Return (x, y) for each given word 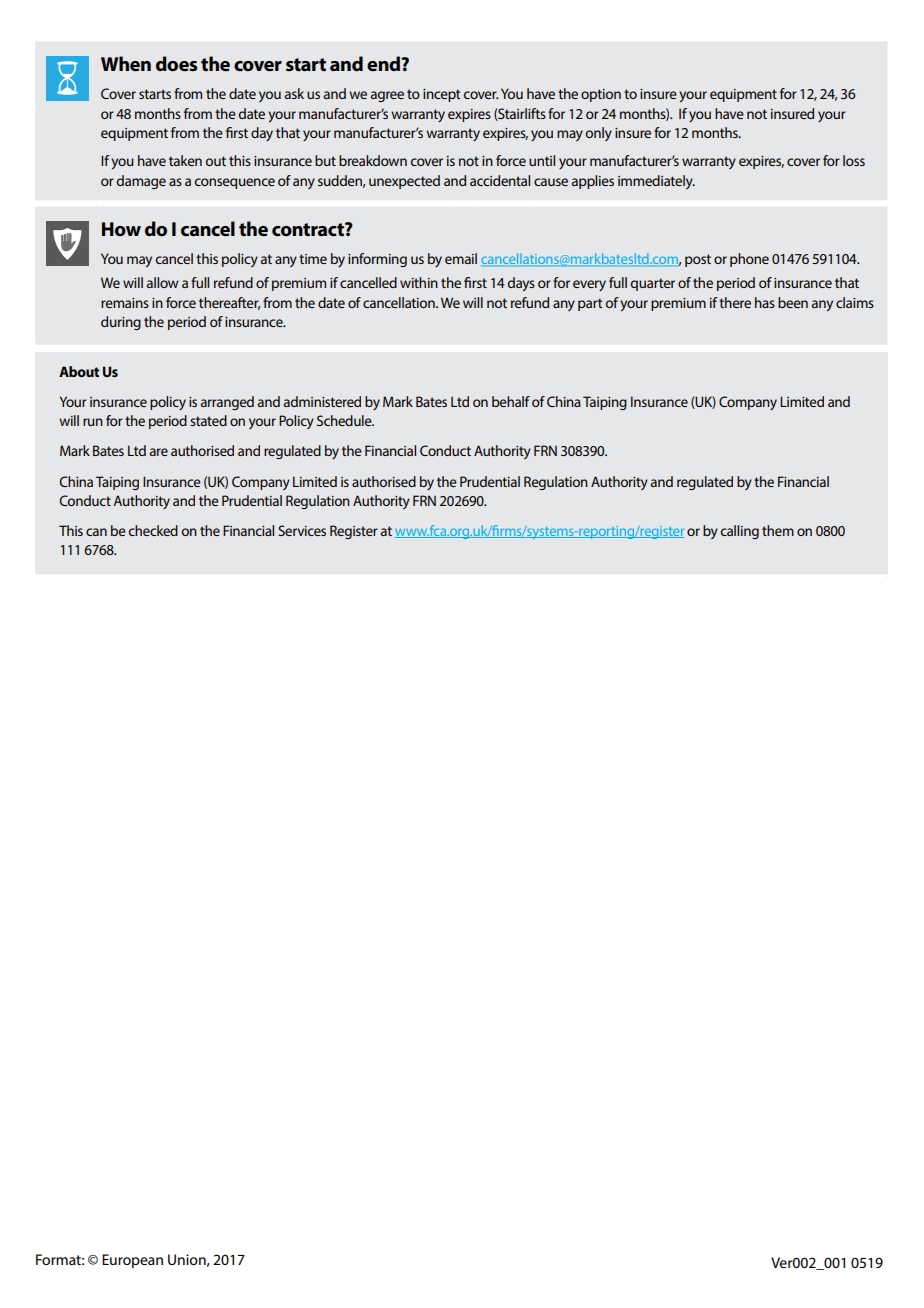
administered (322, 401)
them (778, 530)
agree (387, 96)
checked (153, 530)
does (176, 64)
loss (854, 160)
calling (740, 532)
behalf (511, 401)
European (132, 1261)
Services (302, 530)
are (159, 452)
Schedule (345, 420)
